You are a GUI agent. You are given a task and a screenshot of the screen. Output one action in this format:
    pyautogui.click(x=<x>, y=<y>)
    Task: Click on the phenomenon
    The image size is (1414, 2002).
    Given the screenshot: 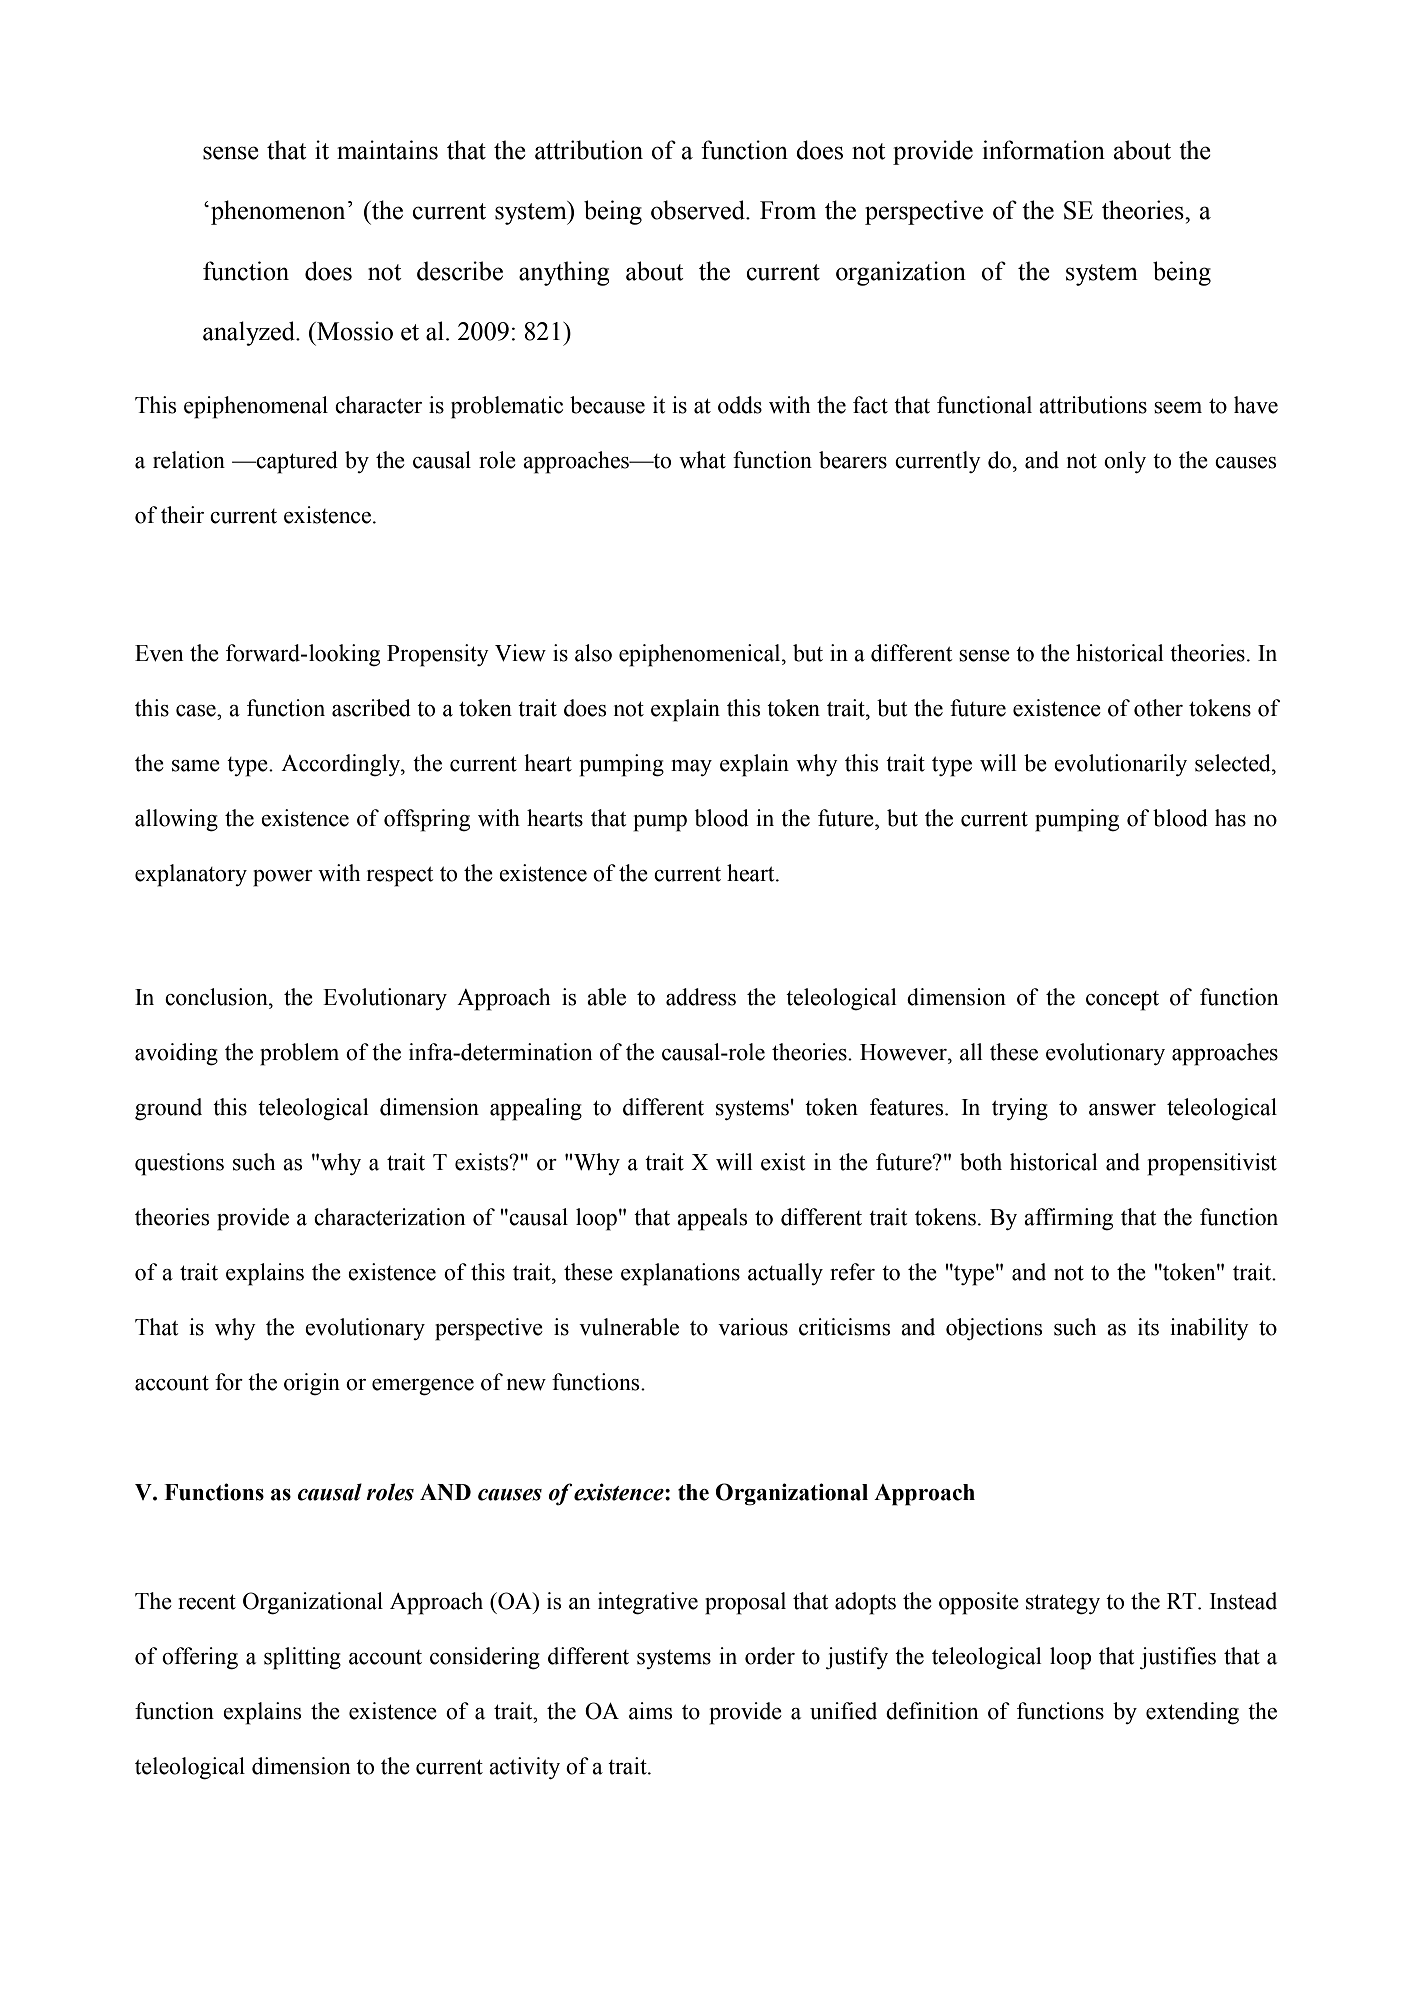 What is the action you would take?
    pyautogui.click(x=278, y=212)
